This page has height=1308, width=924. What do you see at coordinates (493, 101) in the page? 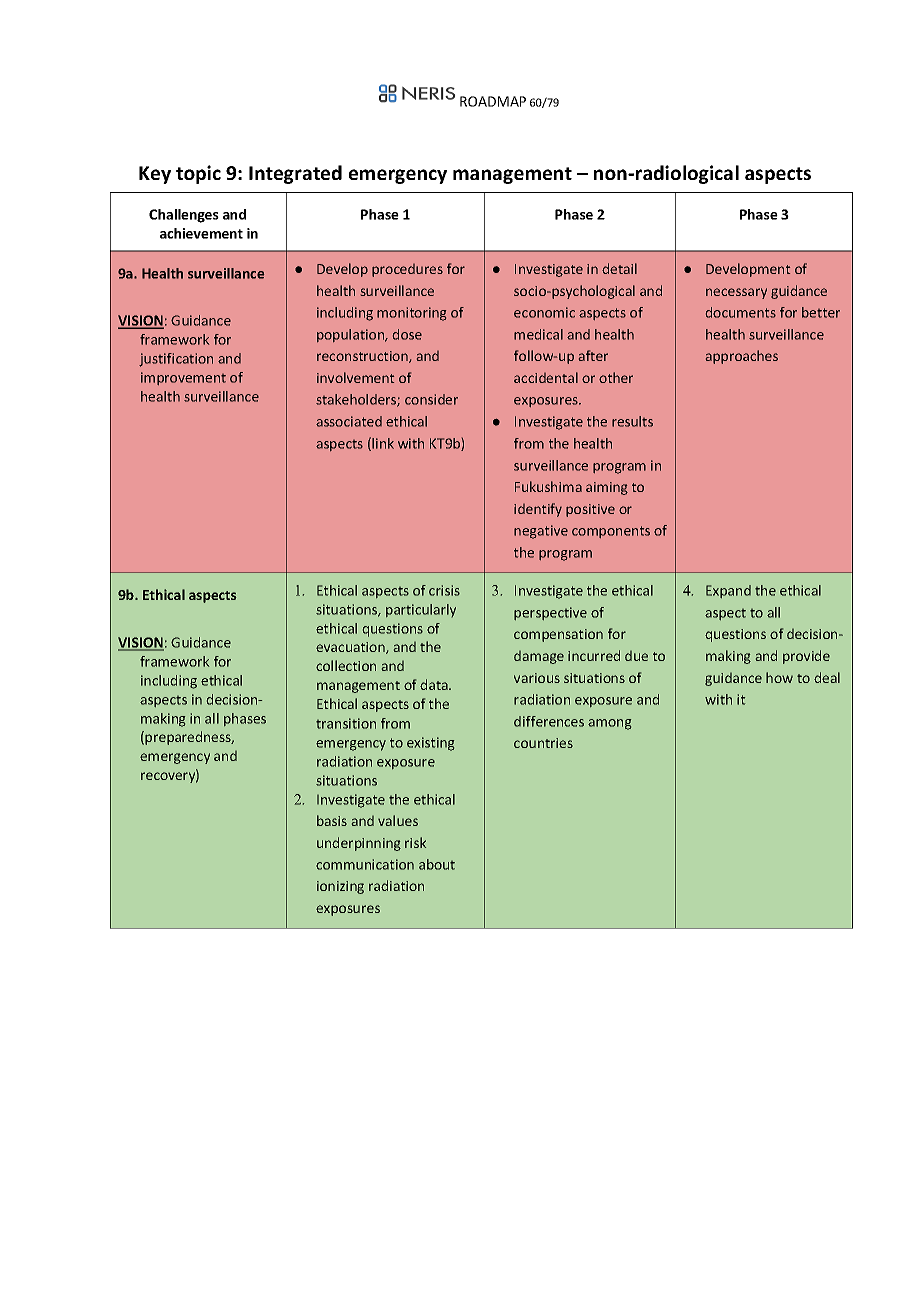
I see `ROADMAP` at bounding box center [493, 101].
